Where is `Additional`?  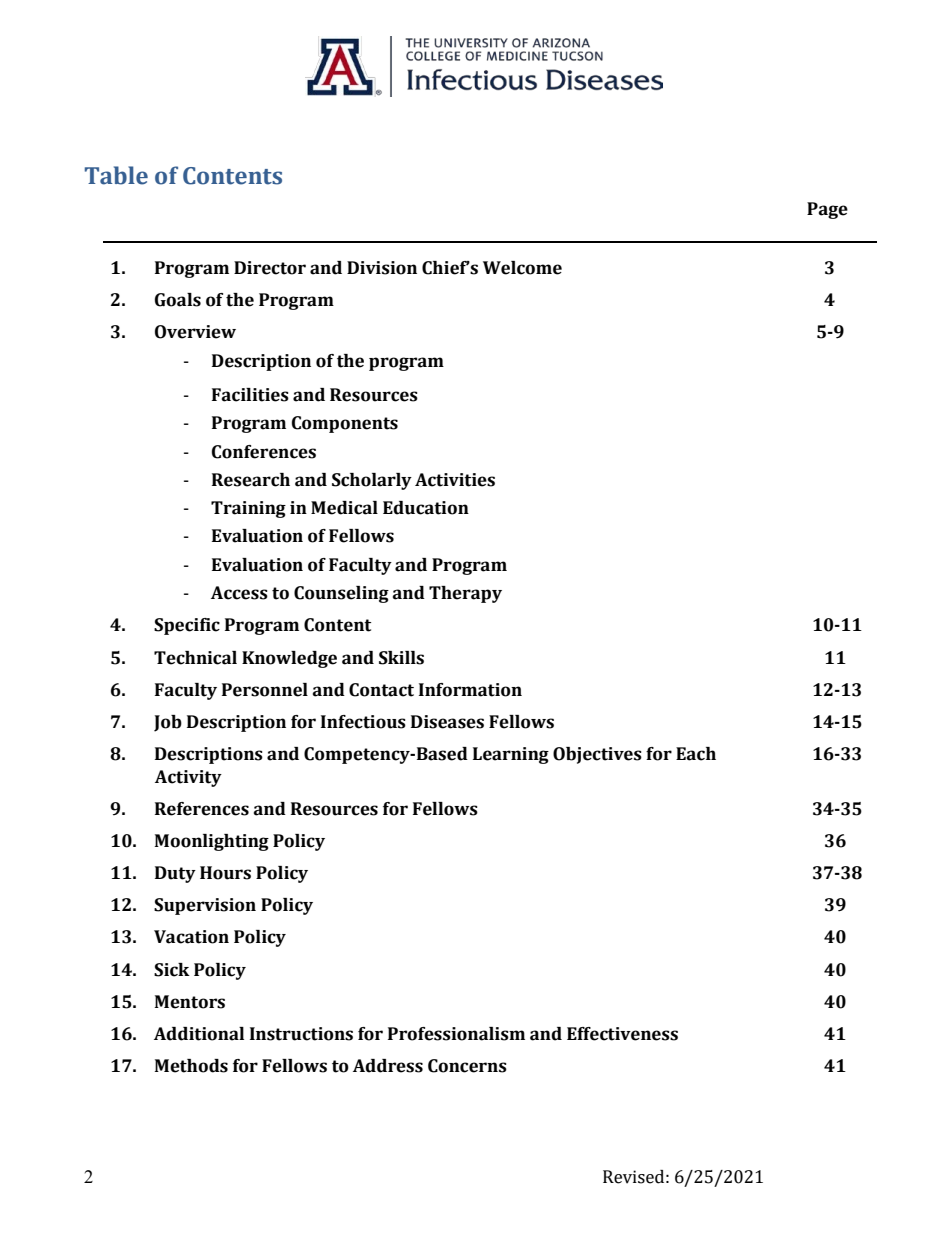 Additional is located at coordinates (199, 1034).
